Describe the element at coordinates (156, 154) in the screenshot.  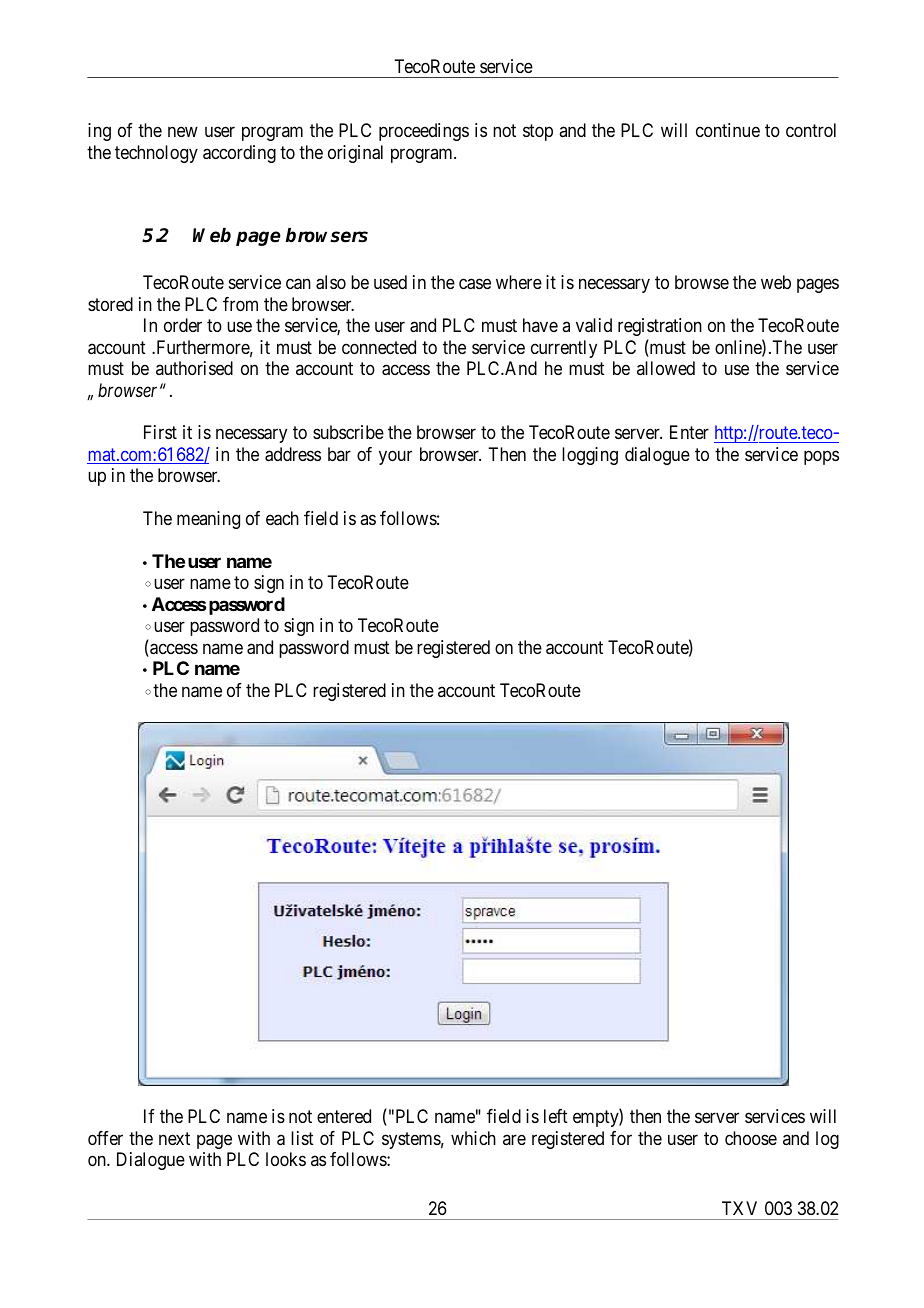
I see `technology` at that location.
